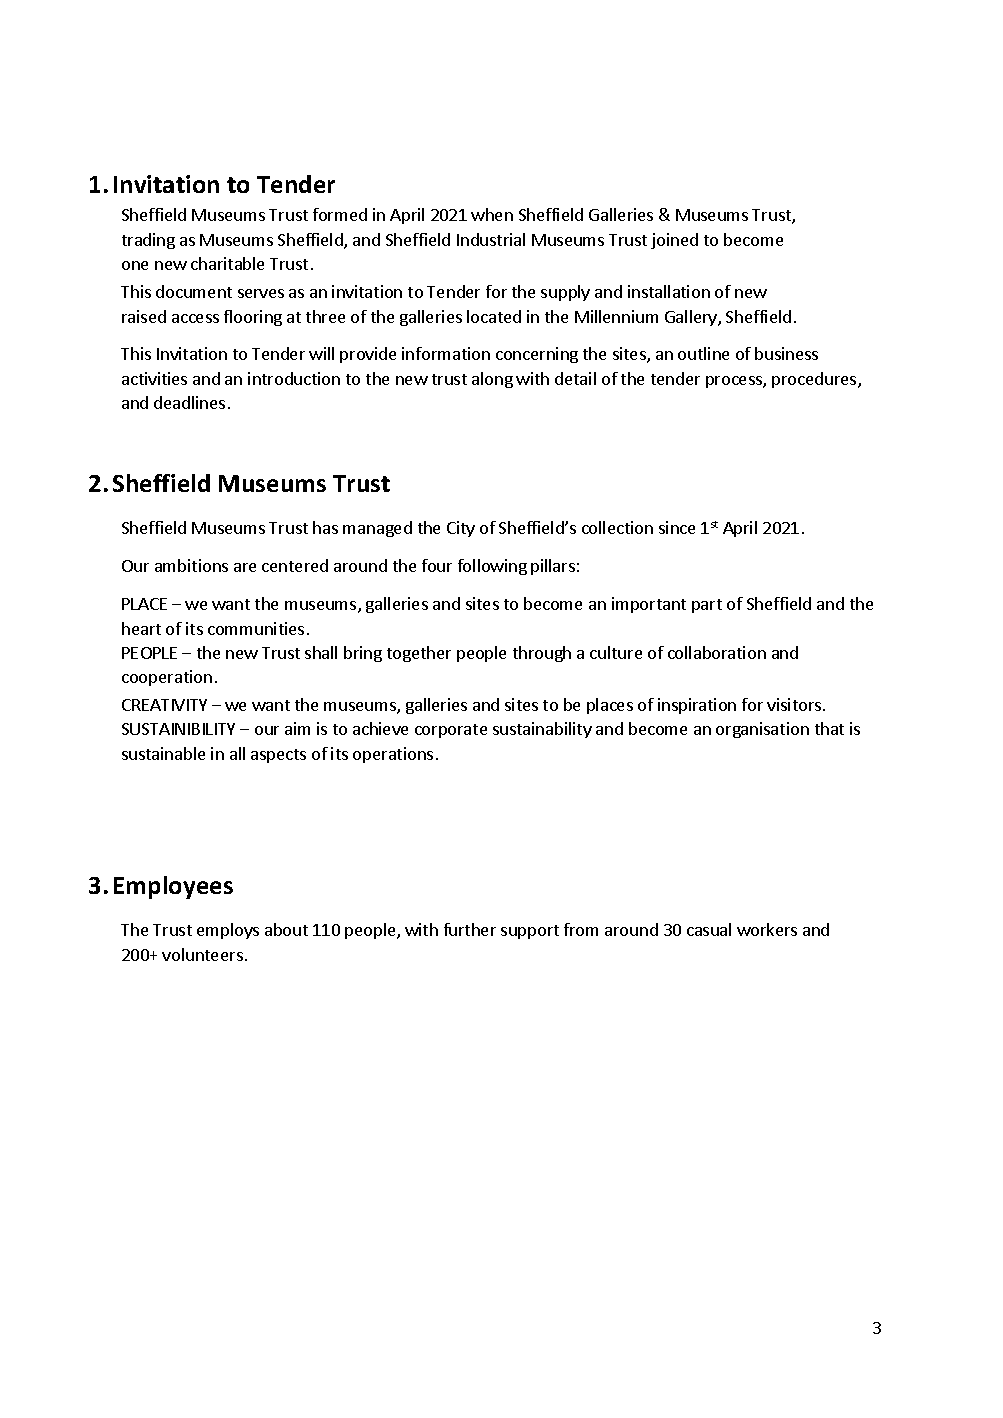  What do you see at coordinates (674, 241) in the screenshot?
I see `joined` at bounding box center [674, 241].
